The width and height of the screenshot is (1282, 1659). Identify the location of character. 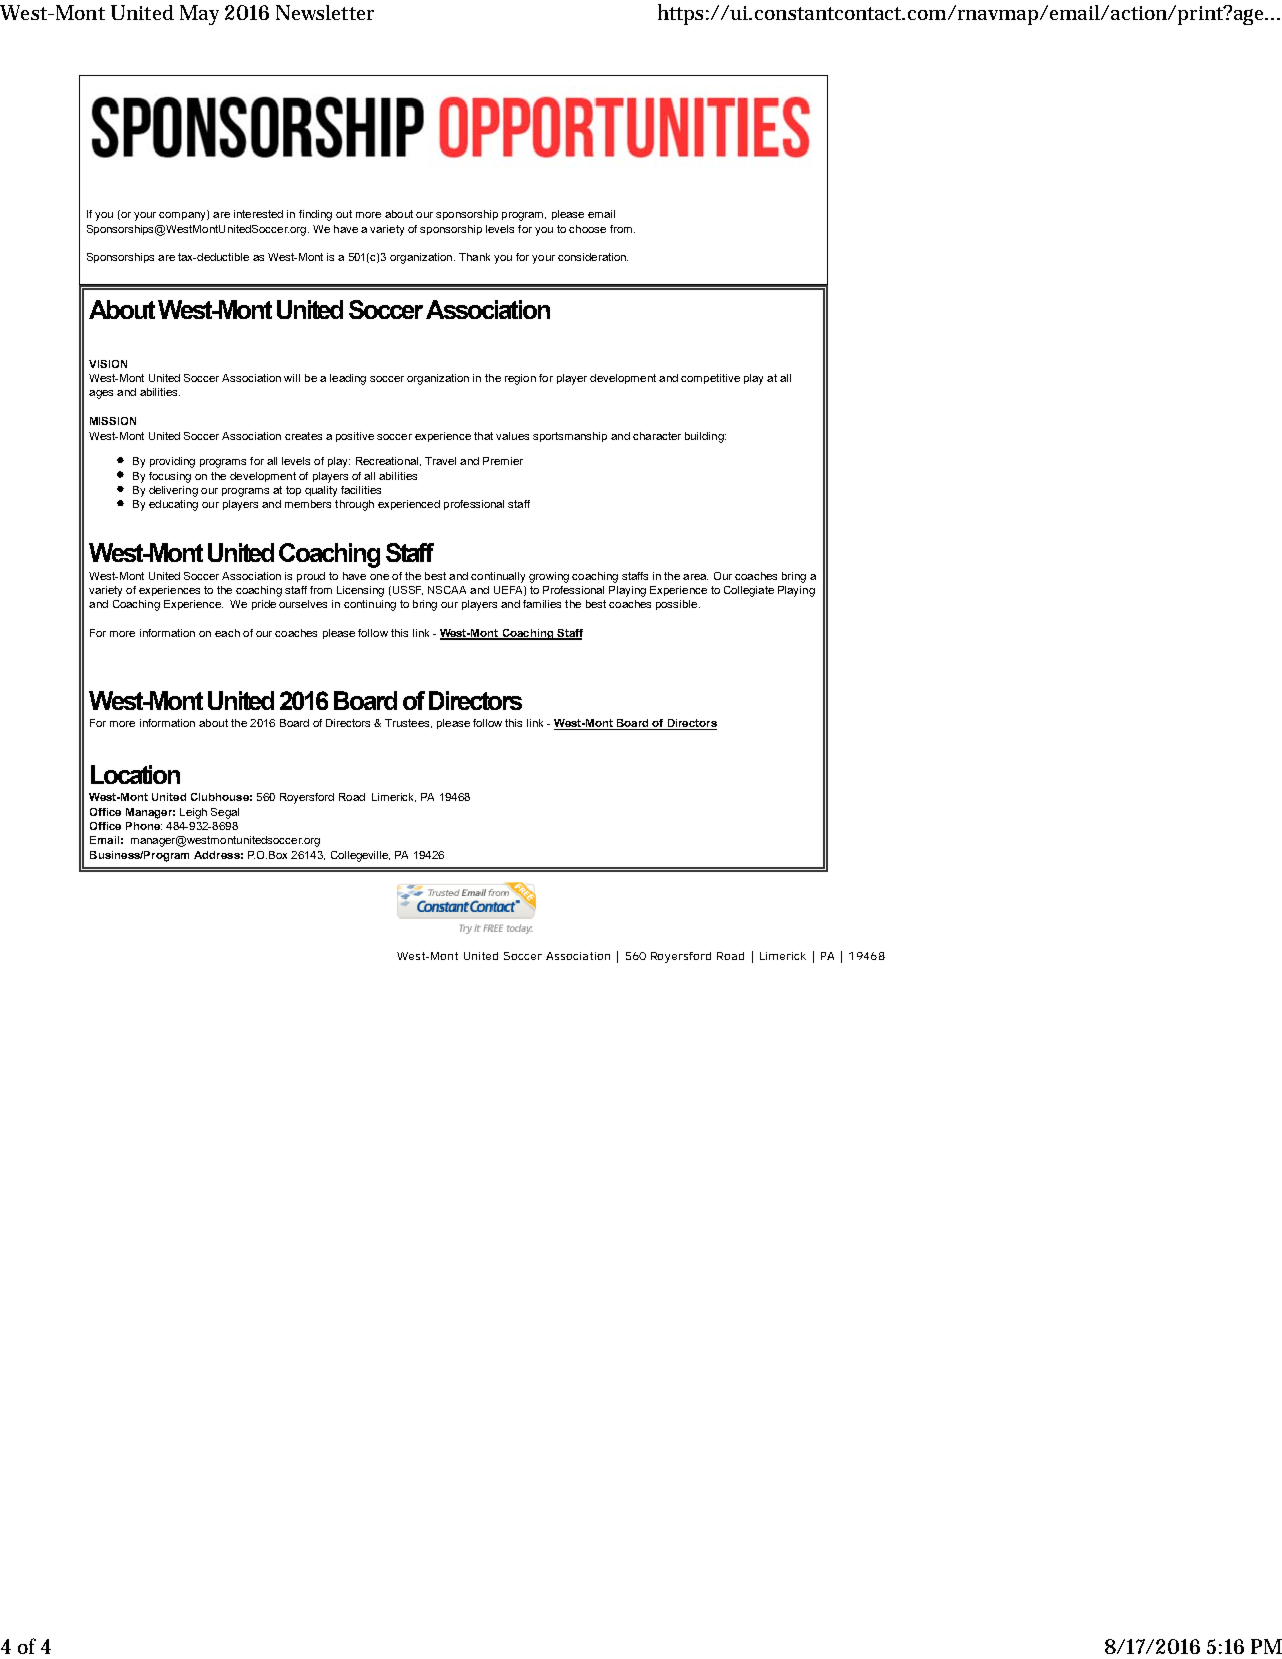
(657, 436).
